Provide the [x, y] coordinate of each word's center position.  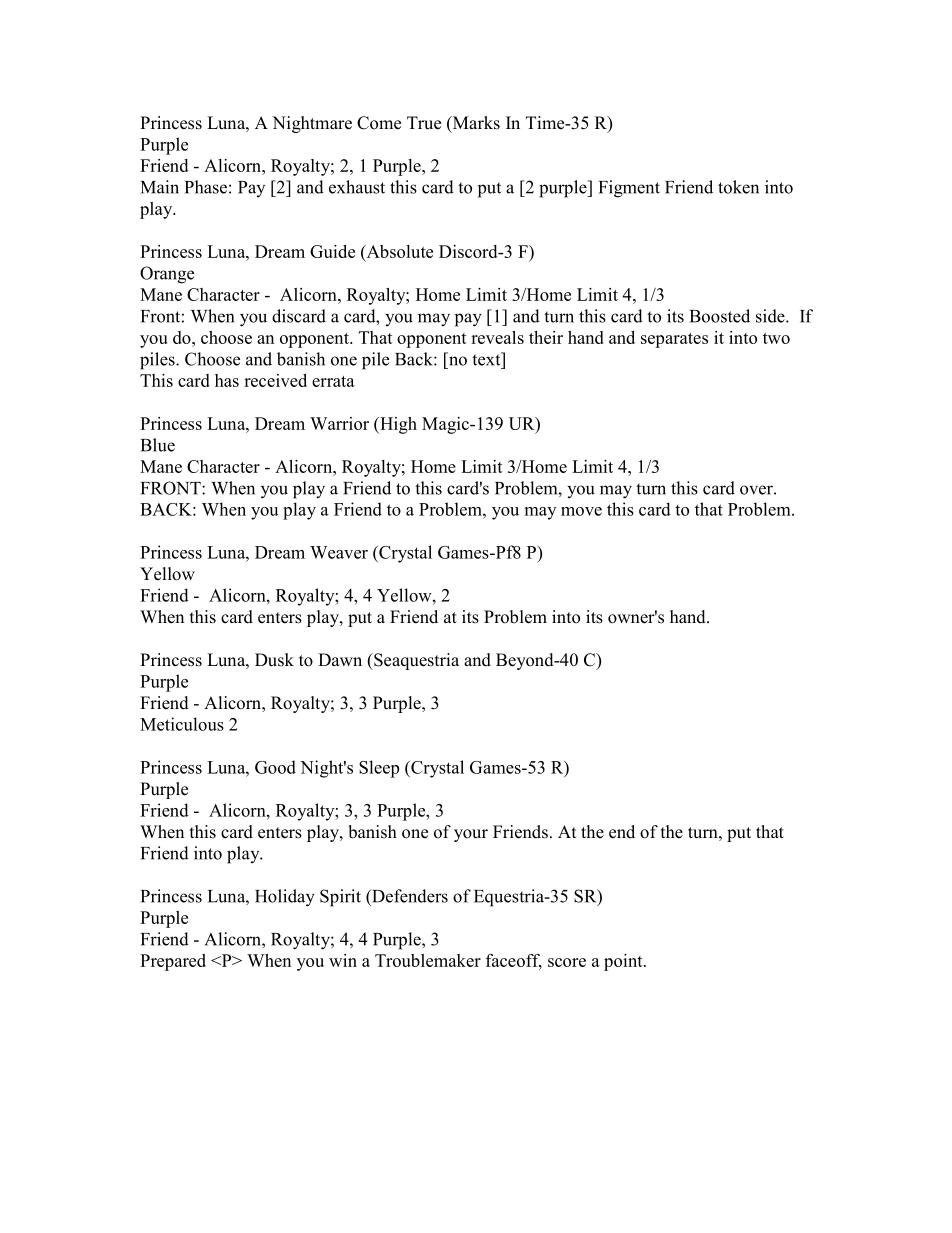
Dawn [340, 659]
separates [674, 340]
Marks [475, 124]
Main [160, 187]
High [397, 425]
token [738, 187]
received [275, 380]
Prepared [173, 962]
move [581, 511]
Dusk [274, 660]
